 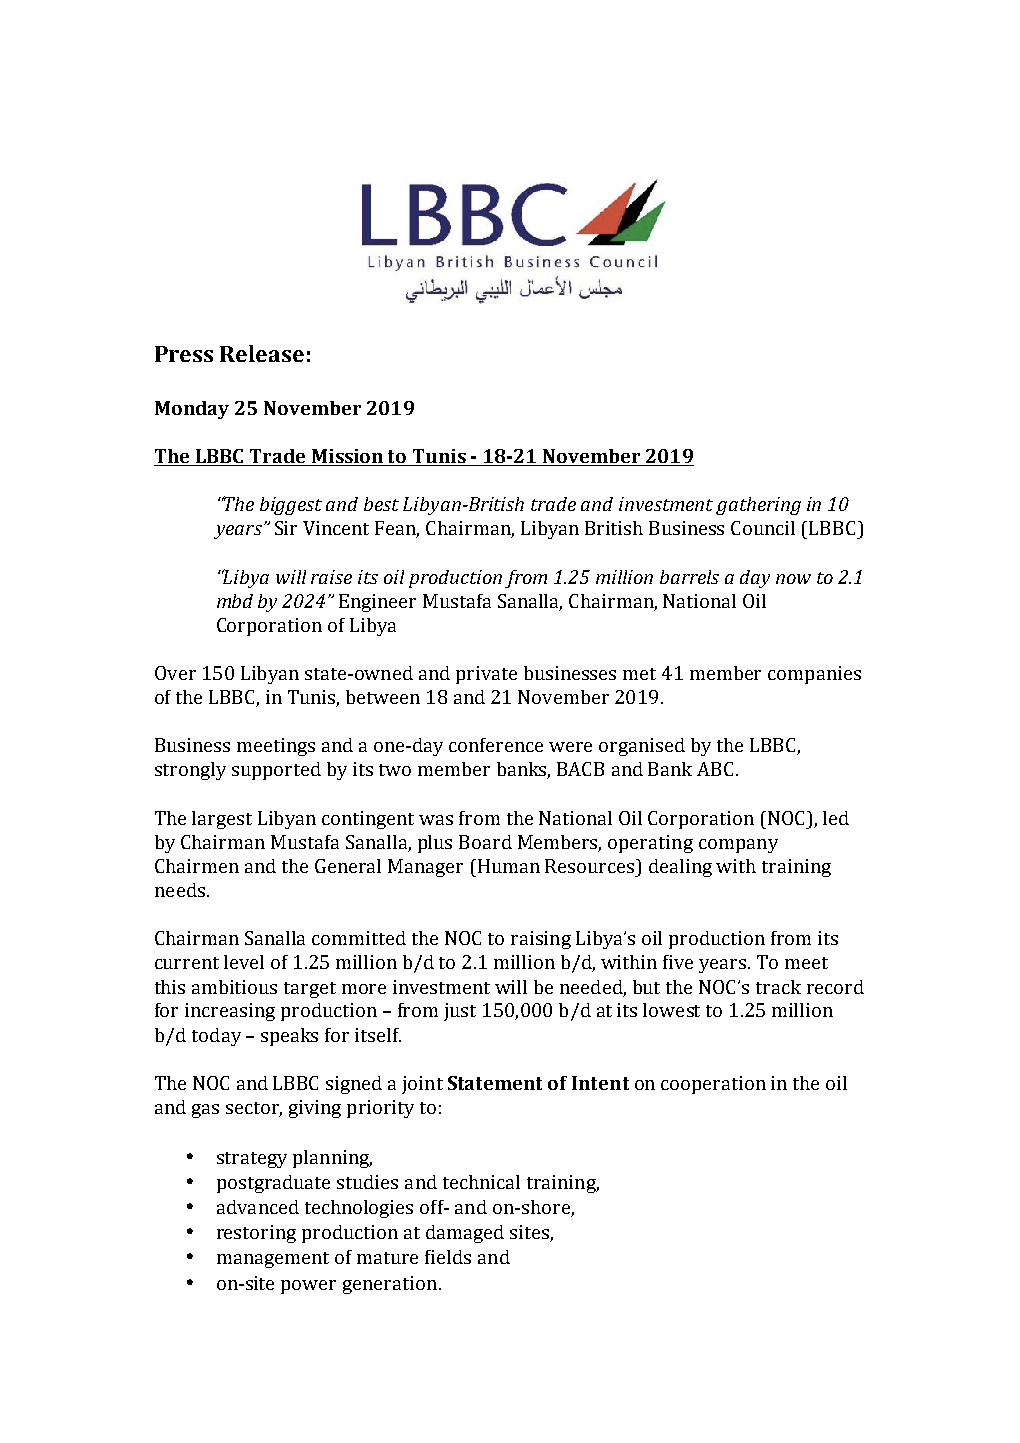 I want to click on cooperation, so click(x=713, y=1085).
